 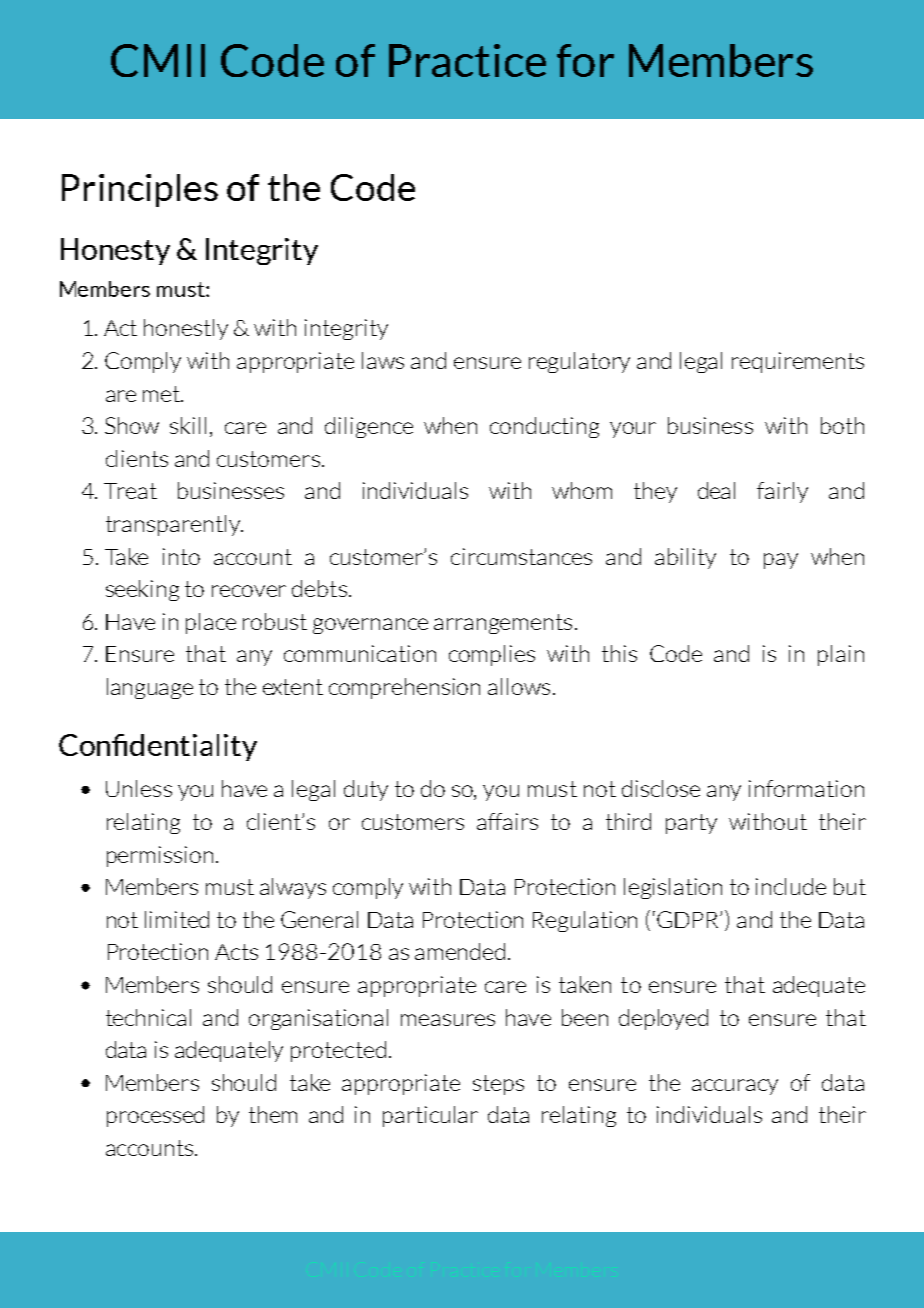 I want to click on laws, so click(x=383, y=360).
